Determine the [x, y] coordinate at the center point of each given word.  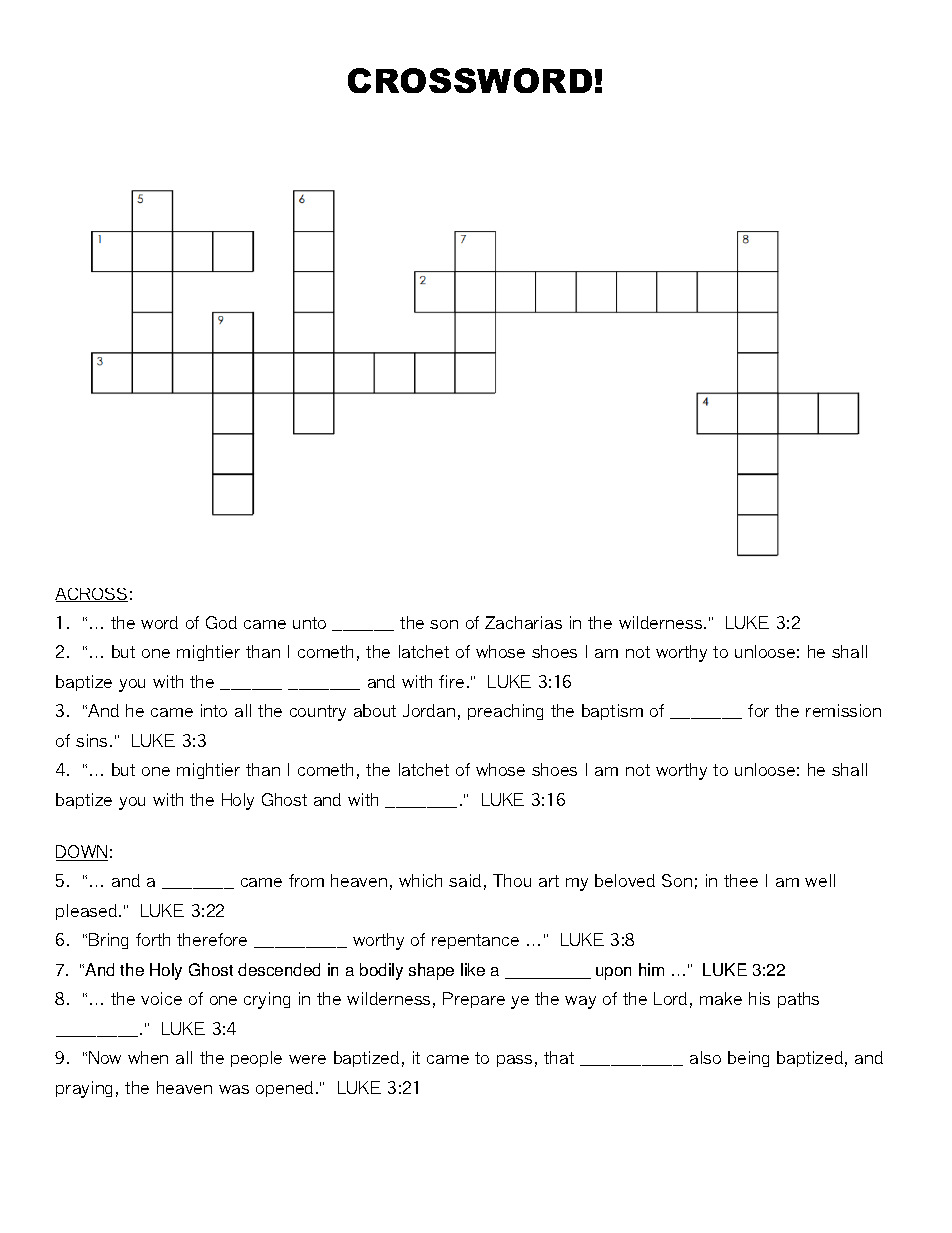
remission [843, 710]
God [221, 622]
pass [514, 1061]
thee [741, 880]
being [748, 1059]
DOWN [82, 853]
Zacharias [523, 622]
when [148, 1057]
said [465, 880]
